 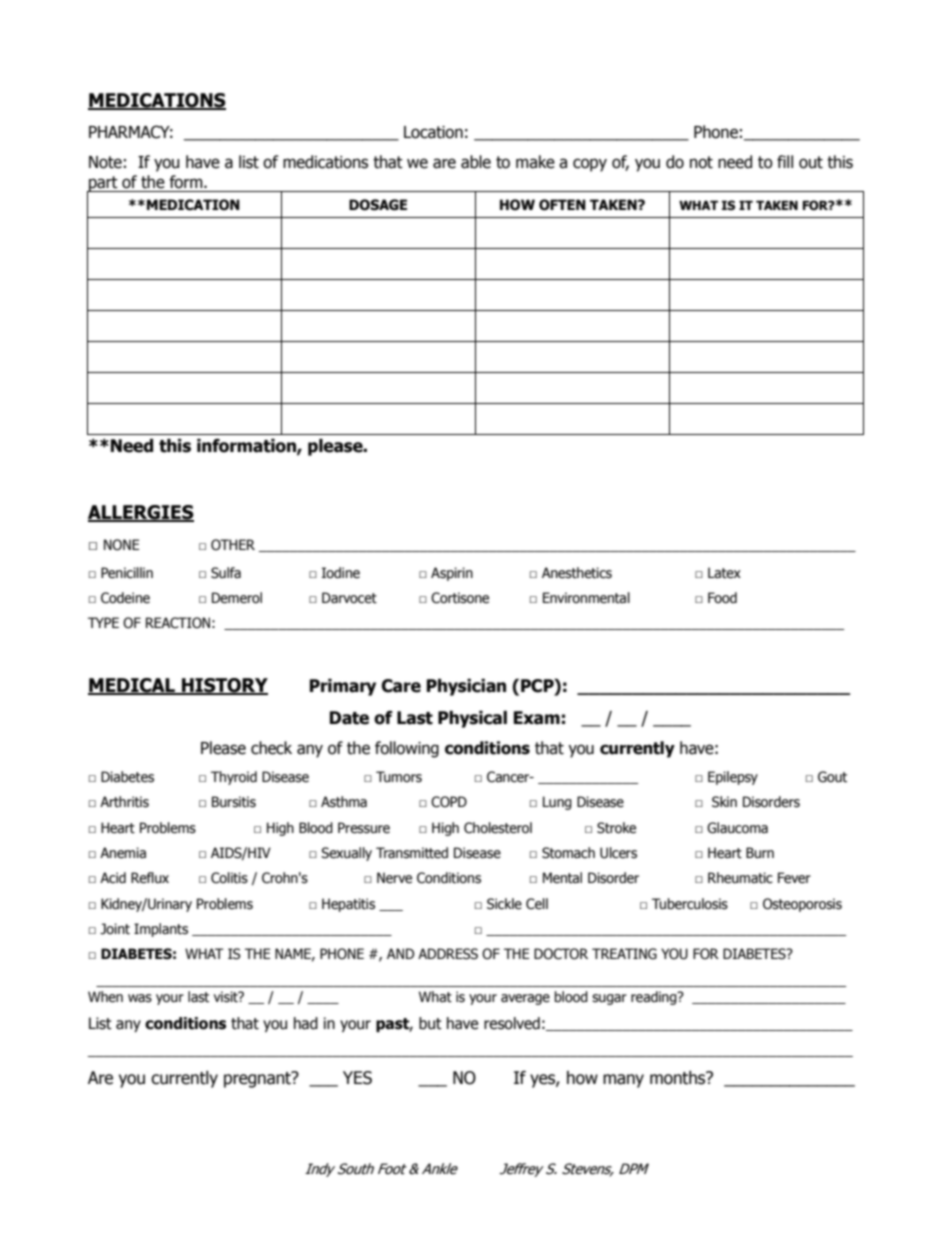 I want to click on Latex, so click(x=724, y=573).
